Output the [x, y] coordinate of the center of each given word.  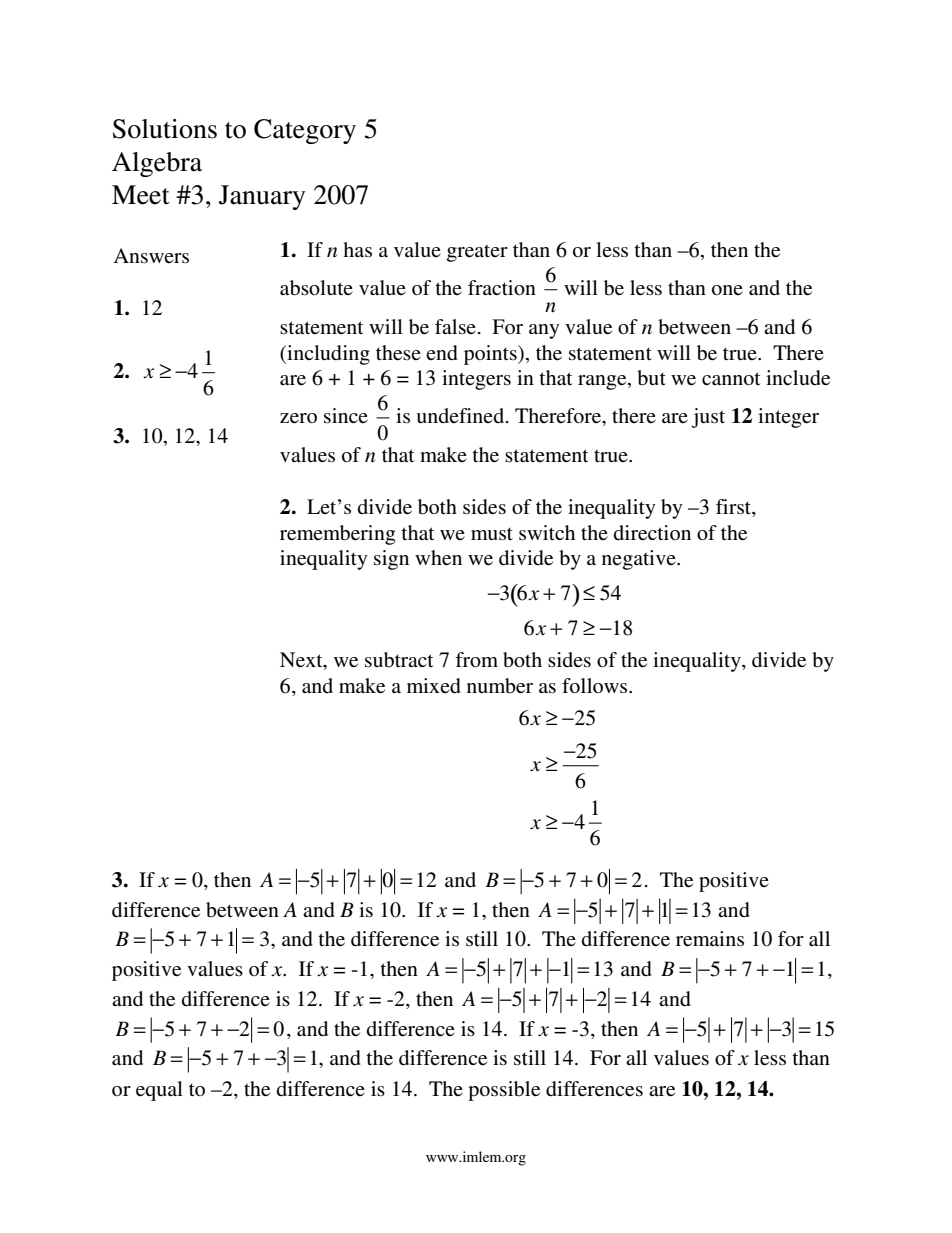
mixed [434, 685]
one [727, 290]
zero [298, 418]
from [476, 659]
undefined [461, 415]
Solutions [165, 129]
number [500, 686]
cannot [731, 379]
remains [710, 939]
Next [302, 661]
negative [640, 560]
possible [504, 1091]
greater [477, 253]
